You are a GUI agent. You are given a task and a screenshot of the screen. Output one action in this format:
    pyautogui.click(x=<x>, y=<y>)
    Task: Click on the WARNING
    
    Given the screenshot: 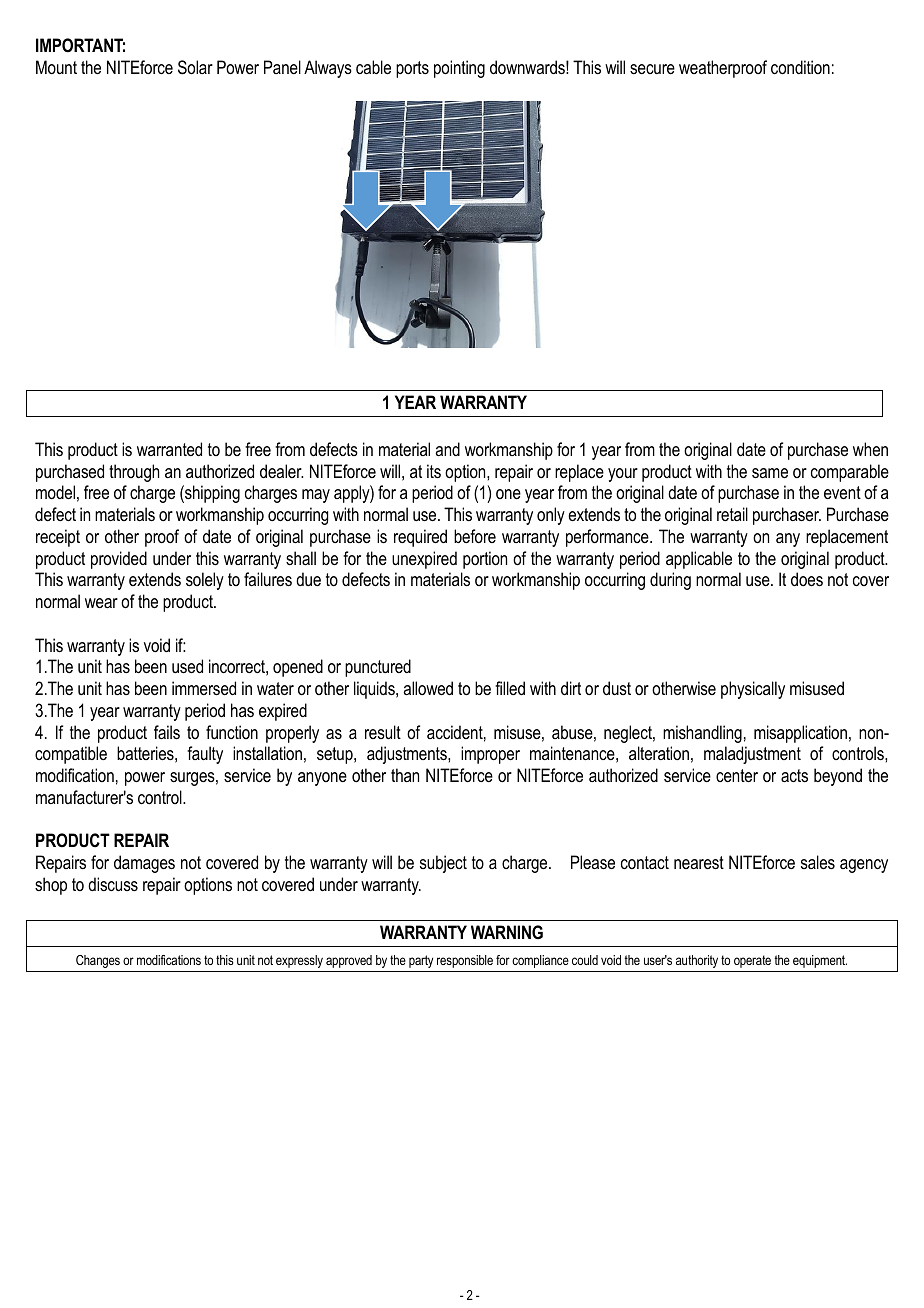 What is the action you would take?
    pyautogui.click(x=507, y=932)
